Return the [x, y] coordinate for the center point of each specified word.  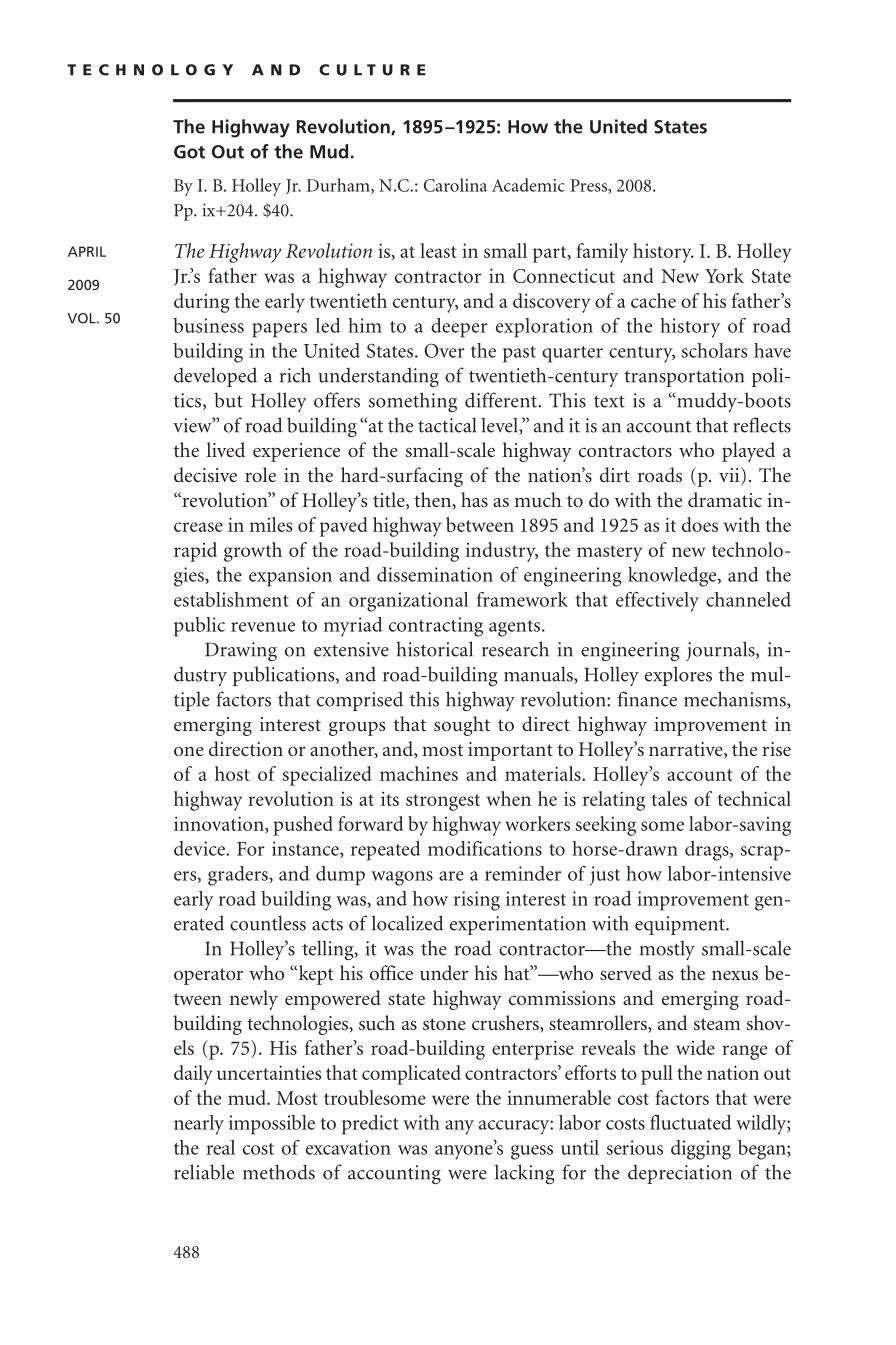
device [200, 848]
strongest [443, 802]
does [700, 524]
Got [189, 152]
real [220, 1147]
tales [669, 798]
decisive [205, 474]
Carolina [455, 185]
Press [589, 186]
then [434, 501]
